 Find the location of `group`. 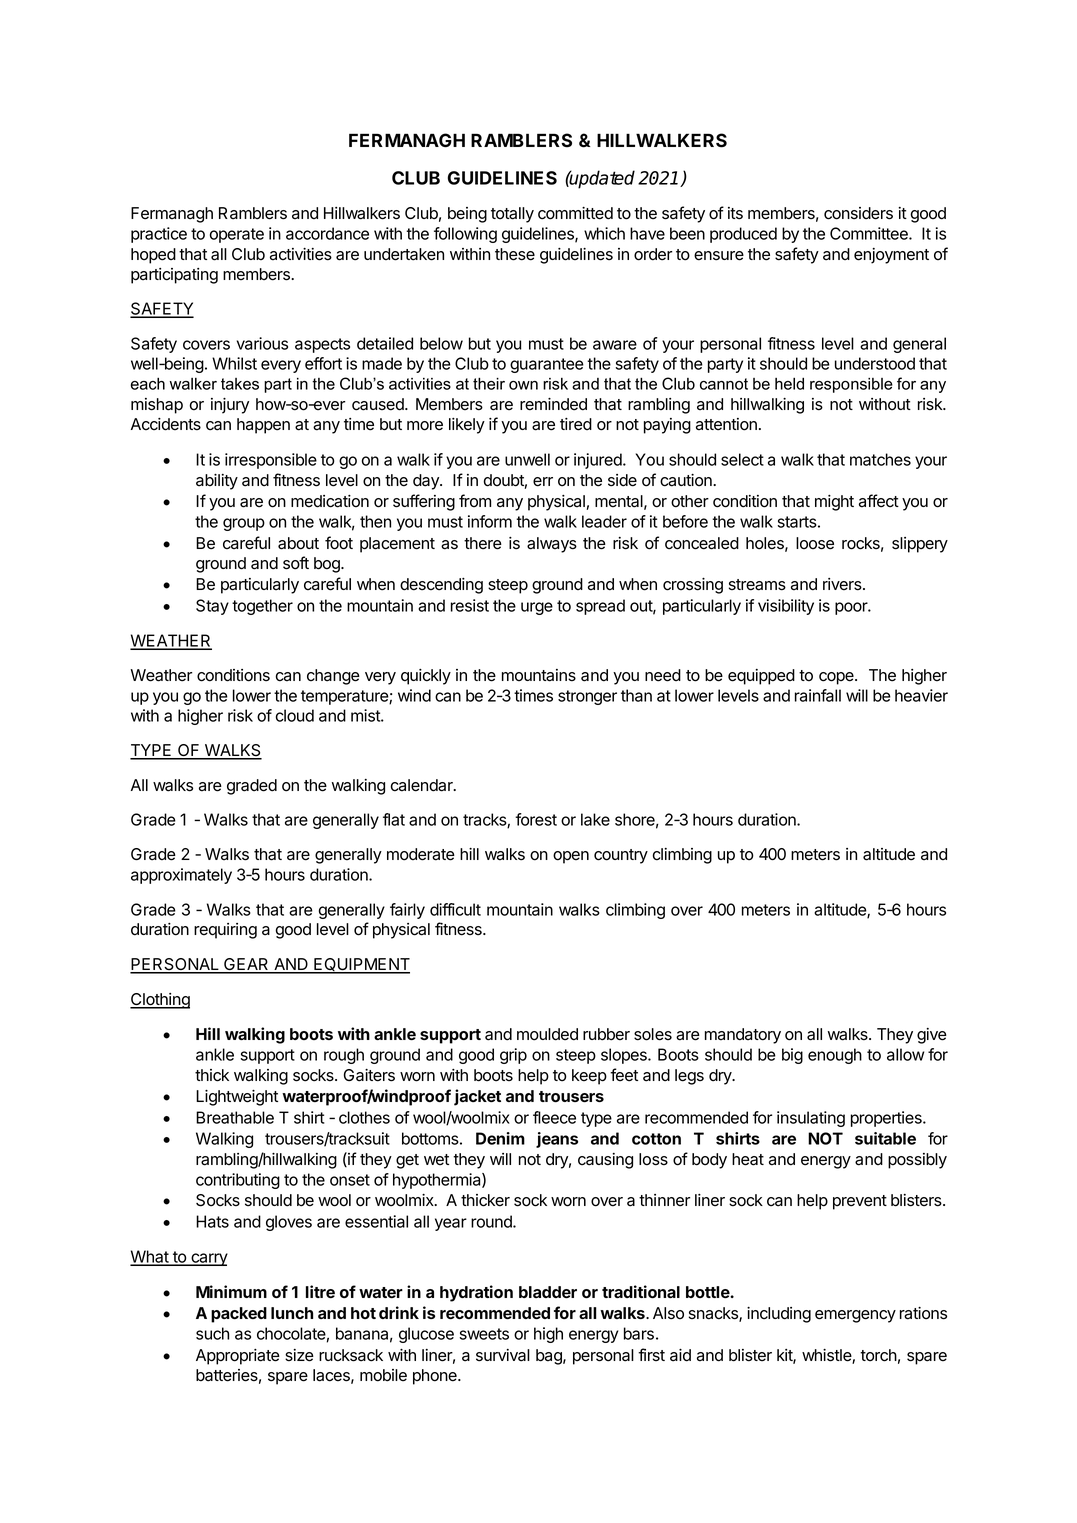

group is located at coordinates (244, 524).
